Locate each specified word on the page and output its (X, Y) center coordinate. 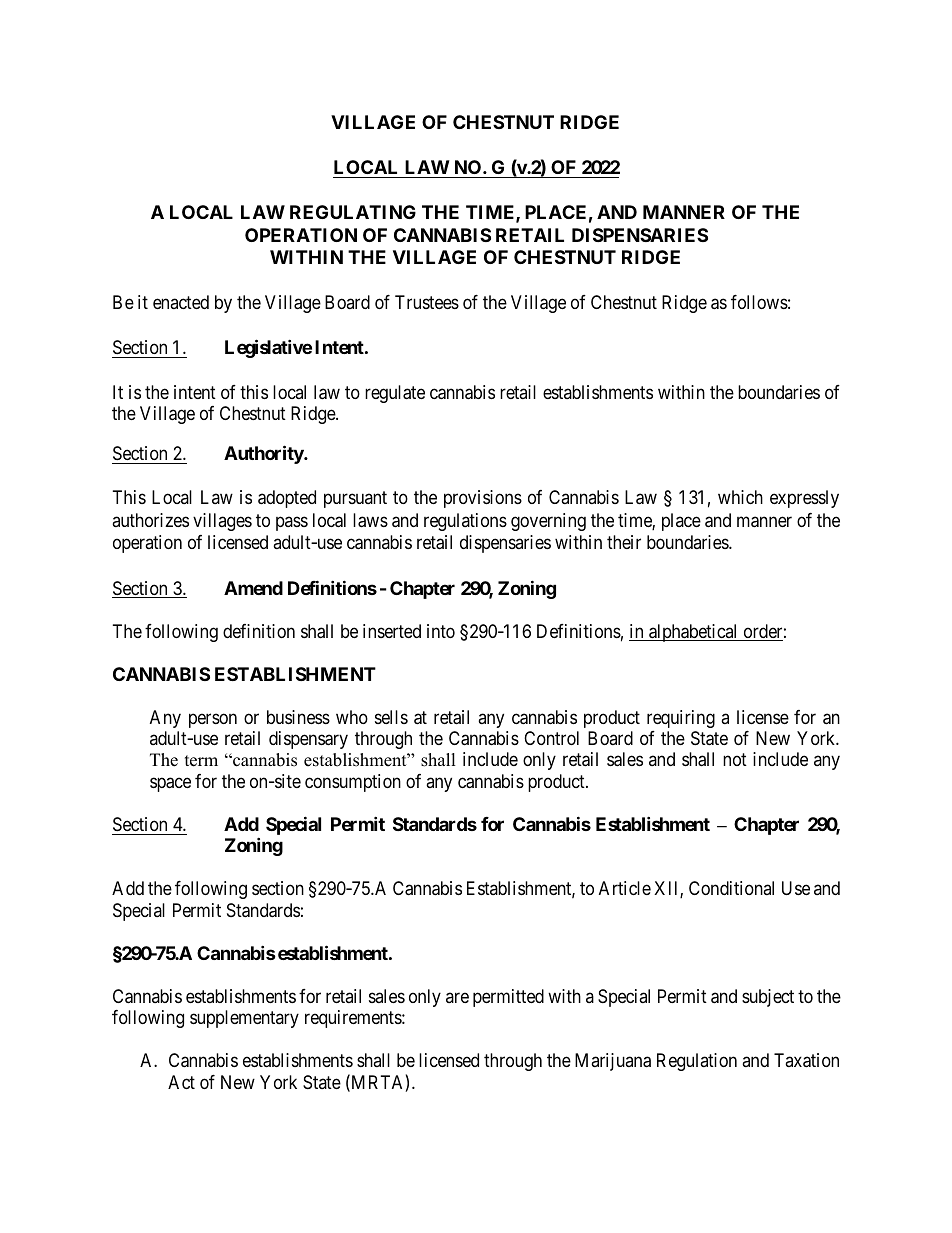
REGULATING (353, 212)
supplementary (244, 1019)
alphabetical (694, 633)
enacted (181, 302)
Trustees (427, 302)
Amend (253, 588)
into (441, 631)
